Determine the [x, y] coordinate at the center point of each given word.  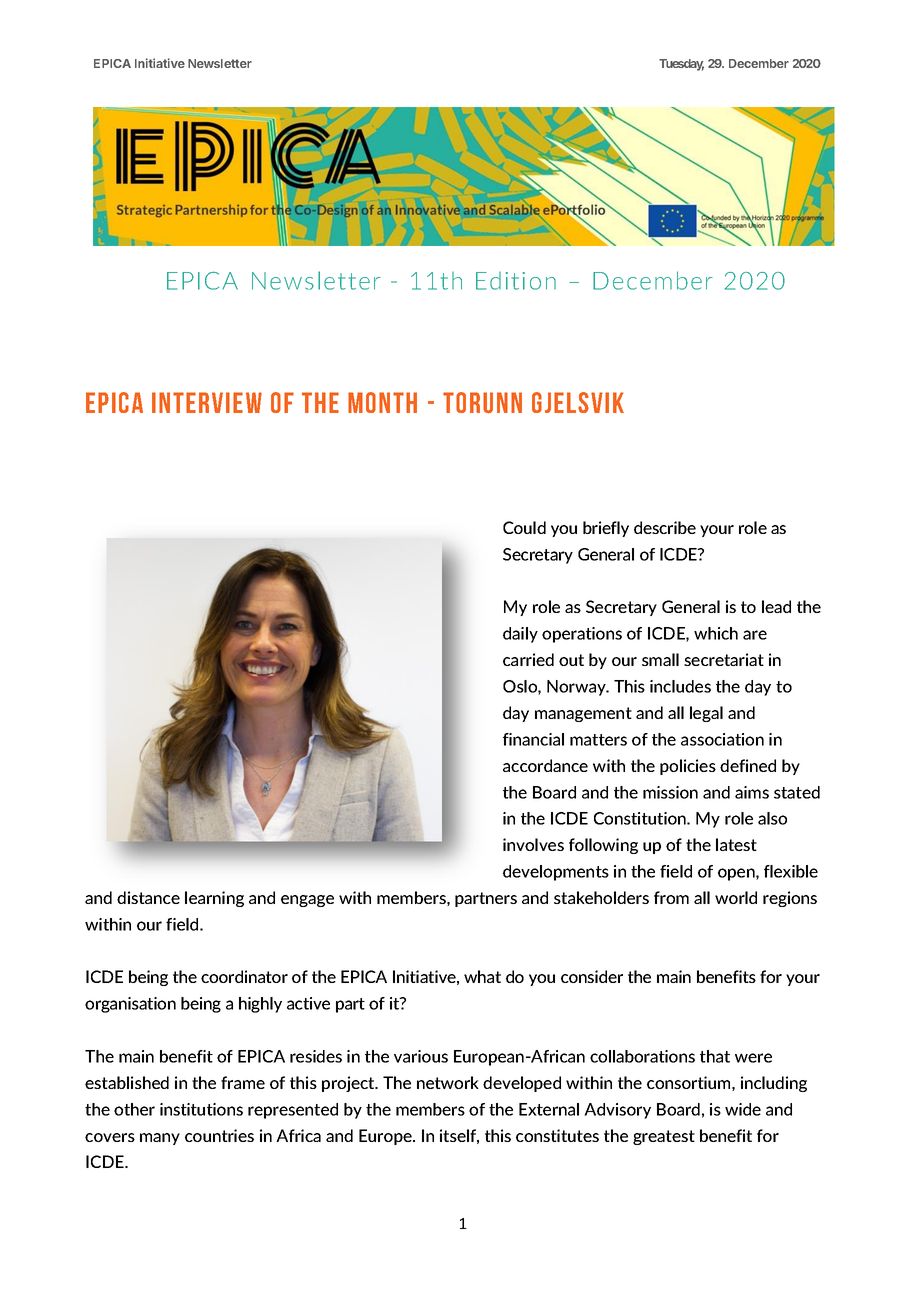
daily [520, 635]
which [716, 633]
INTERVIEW [207, 402]
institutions [201, 1109]
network [448, 1082]
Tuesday [681, 65]
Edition [516, 281]
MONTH [382, 402]
